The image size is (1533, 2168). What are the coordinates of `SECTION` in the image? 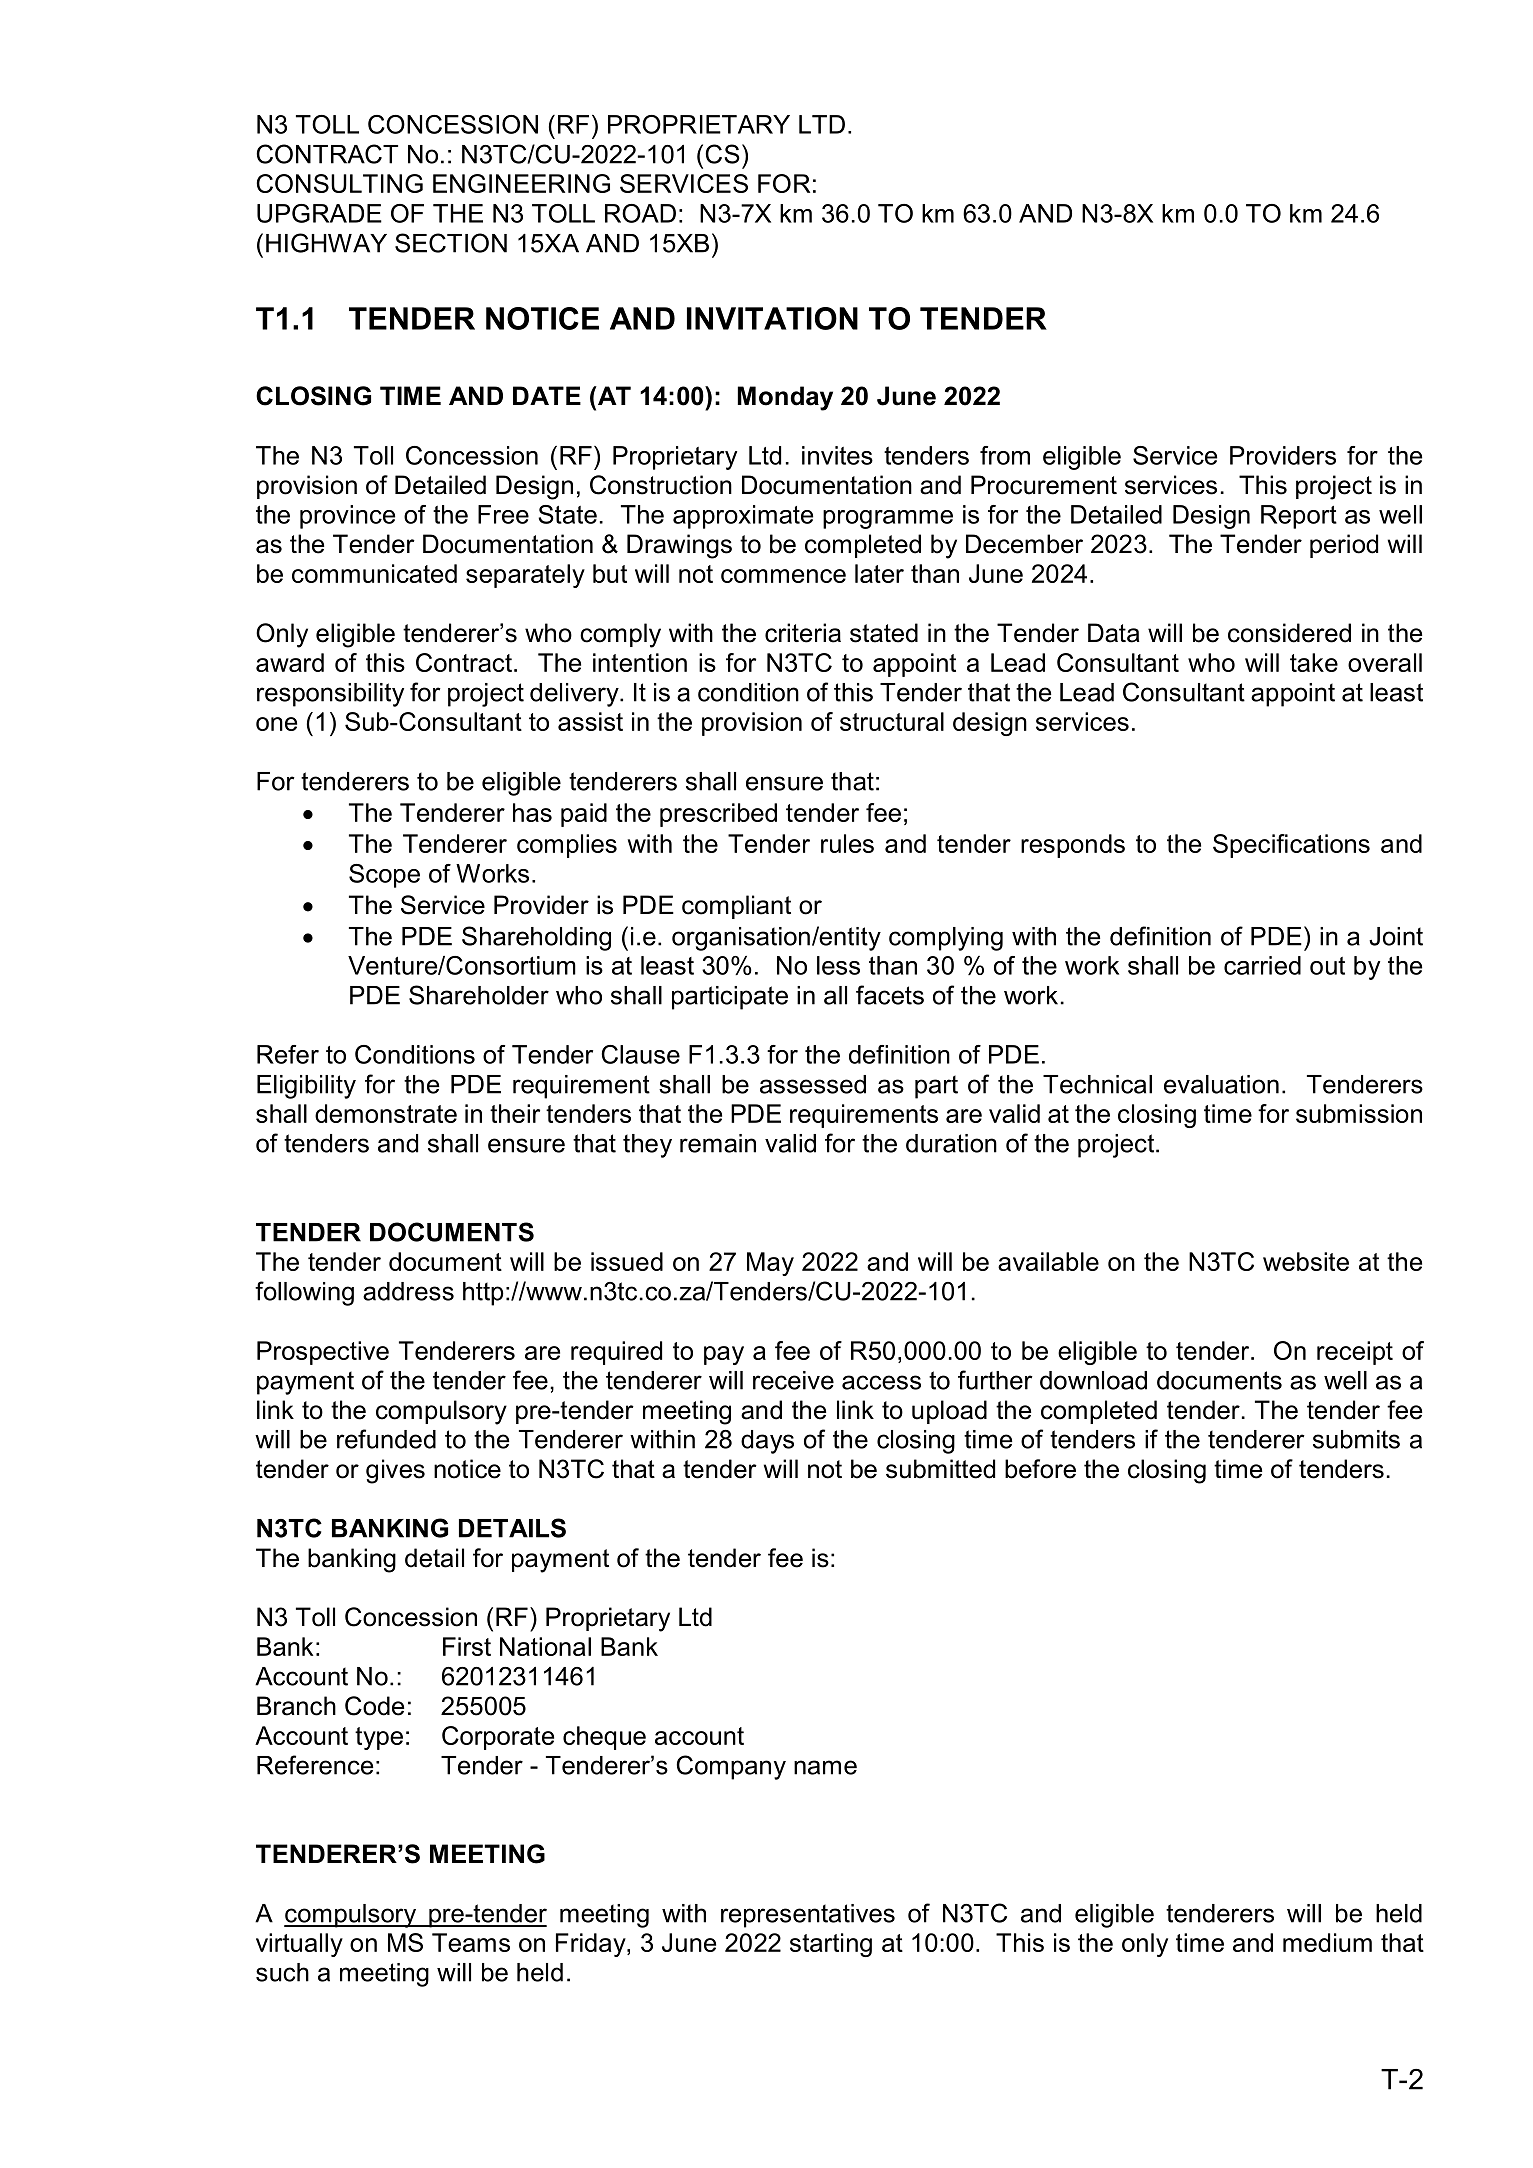 It's located at (451, 243).
